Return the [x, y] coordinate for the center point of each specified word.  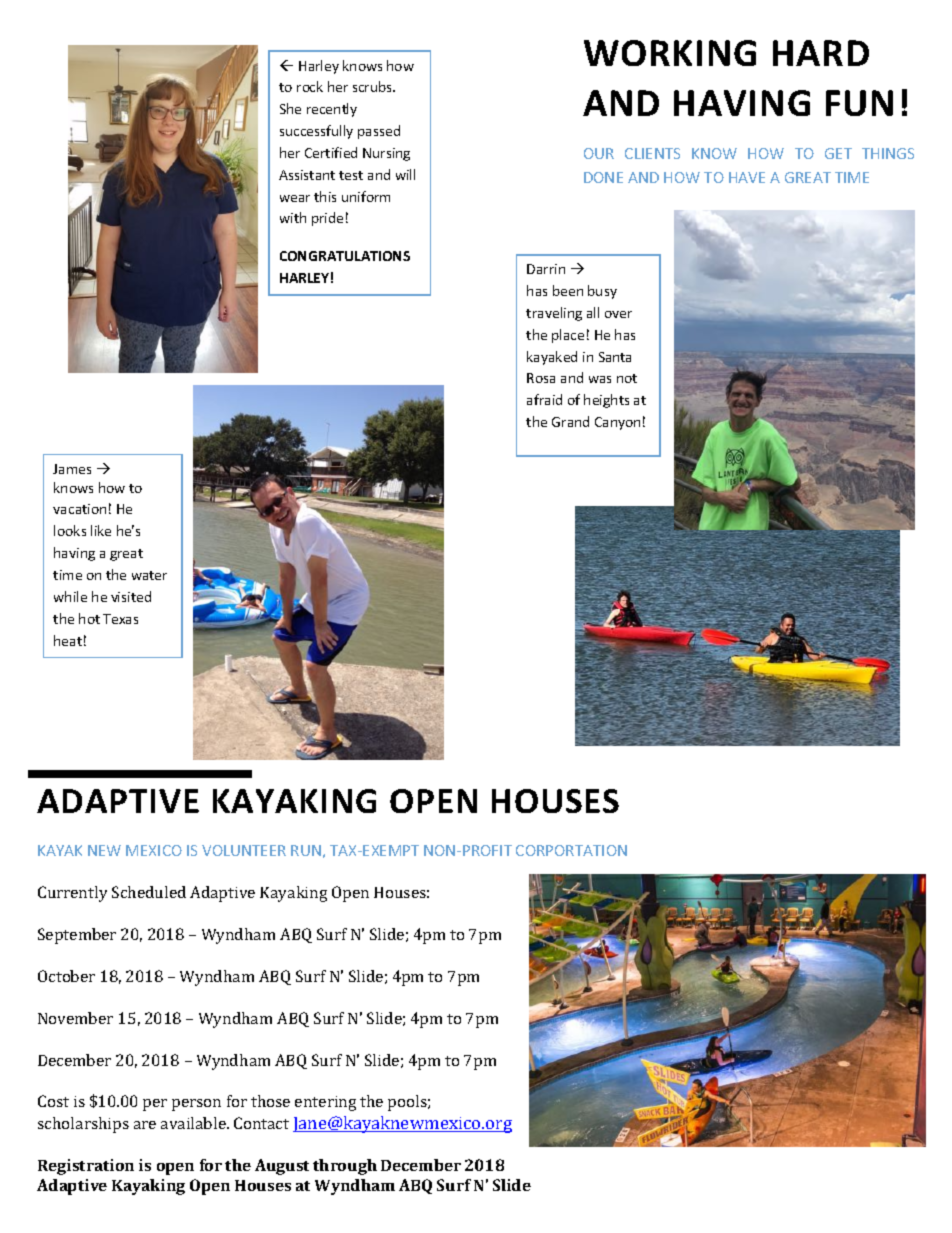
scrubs [374, 86]
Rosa [541, 378]
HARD [821, 53]
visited [131, 596]
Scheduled [149, 892]
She [290, 108]
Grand [570, 421]
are [145, 1125]
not [627, 378]
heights [606, 401]
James [72, 469]
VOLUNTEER [244, 850]
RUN [306, 850]
